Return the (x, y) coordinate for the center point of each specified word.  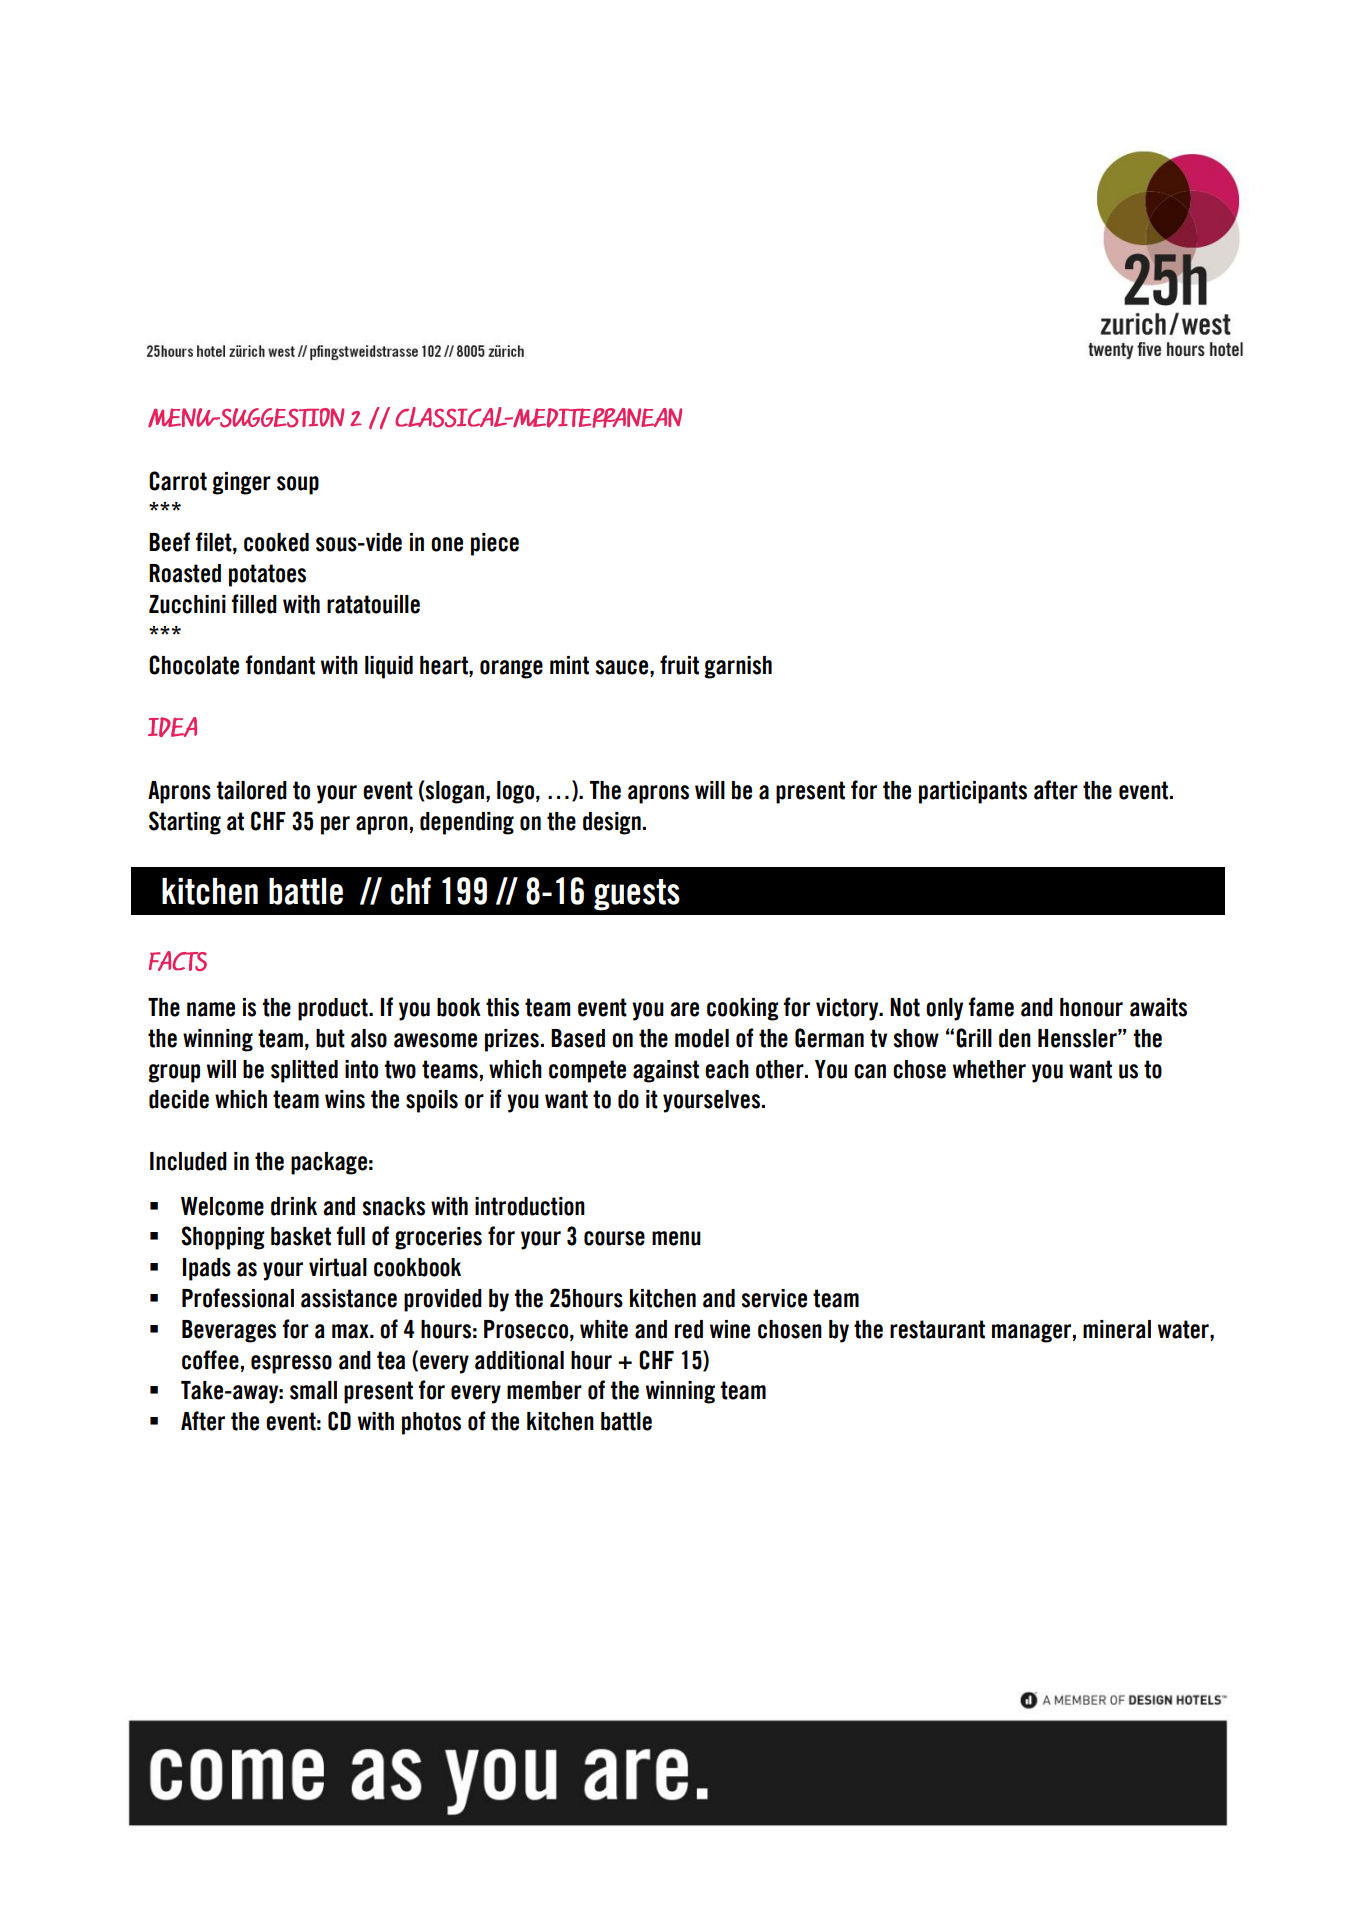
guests (637, 895)
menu (676, 1238)
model (702, 1038)
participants (973, 792)
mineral (1117, 1329)
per (335, 825)
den (1015, 1038)
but (330, 1038)
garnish (738, 667)
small (313, 1390)
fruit (679, 665)
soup (298, 485)
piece (495, 544)
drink (294, 1206)
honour (1091, 1007)
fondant (280, 665)
